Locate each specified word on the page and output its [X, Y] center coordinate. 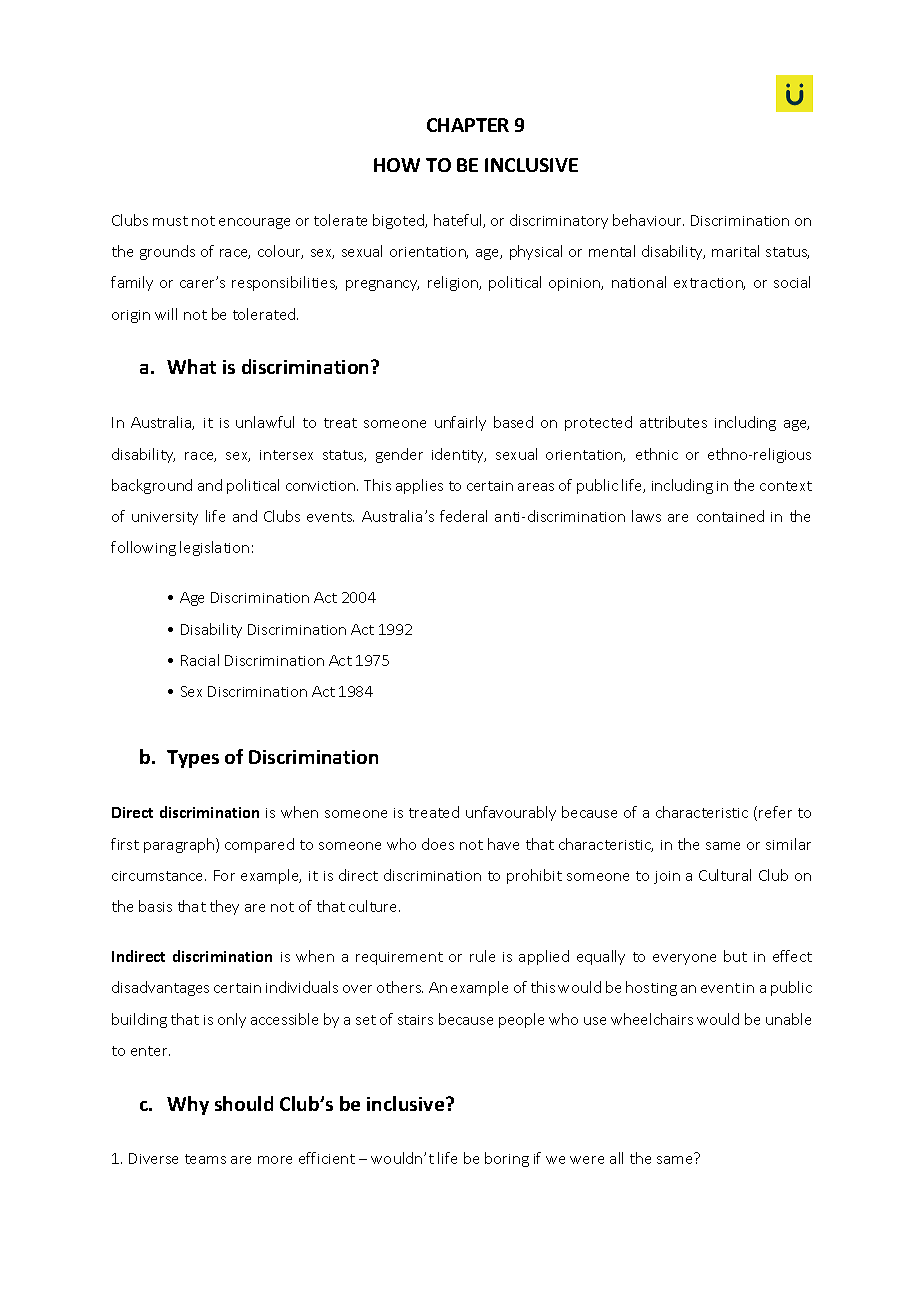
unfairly [460, 423]
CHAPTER [468, 125]
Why [188, 1105]
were [587, 1160]
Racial [200, 660]
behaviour [648, 220]
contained [730, 516]
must [170, 221]
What [191, 366]
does [438, 844]
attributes [673, 422]
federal [463, 516]
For [224, 875]
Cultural [725, 875]
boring [507, 1159]
